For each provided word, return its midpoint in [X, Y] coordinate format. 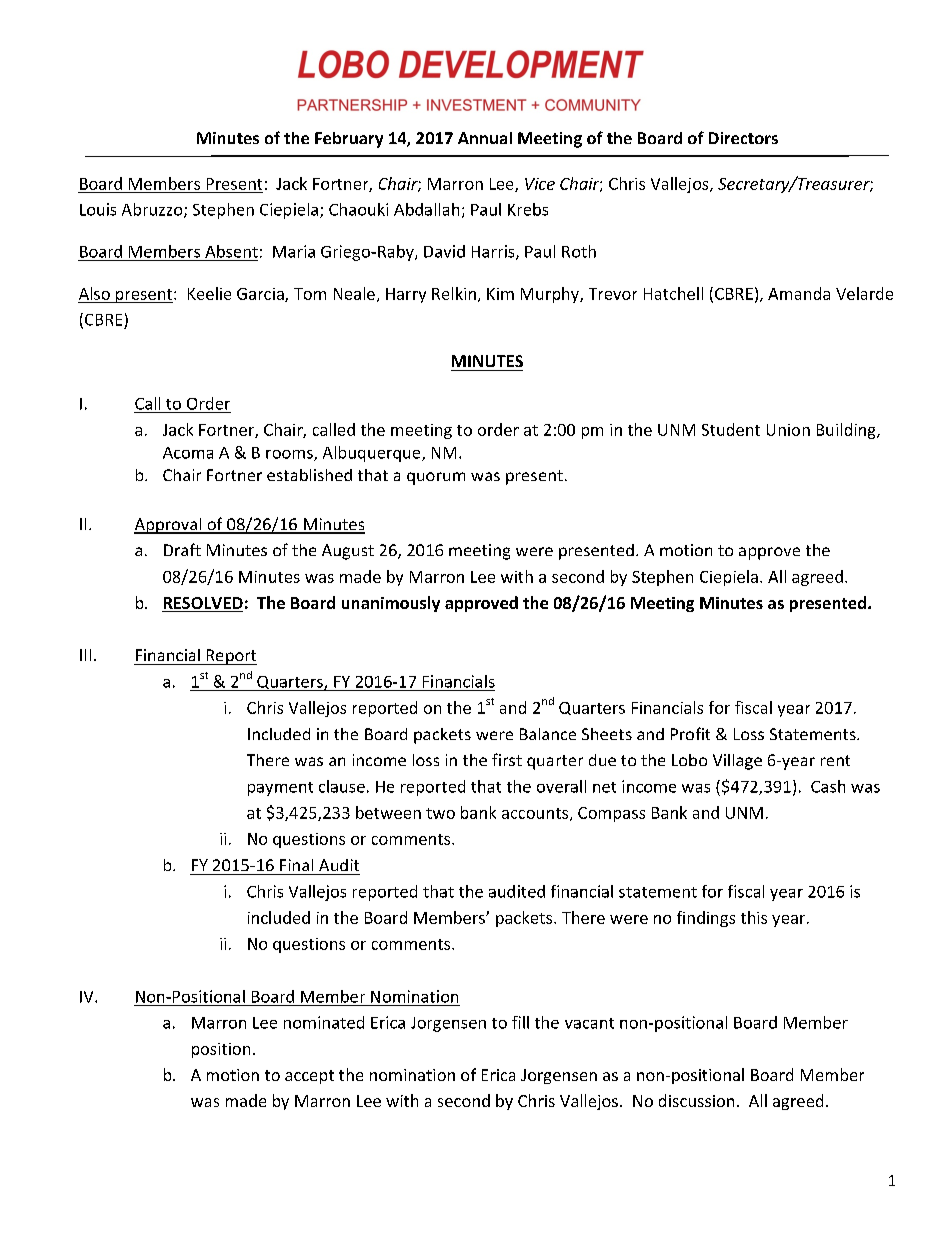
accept [309, 1077]
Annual [485, 138]
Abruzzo [153, 210]
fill [520, 1022]
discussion [696, 1100]
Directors [743, 138]
